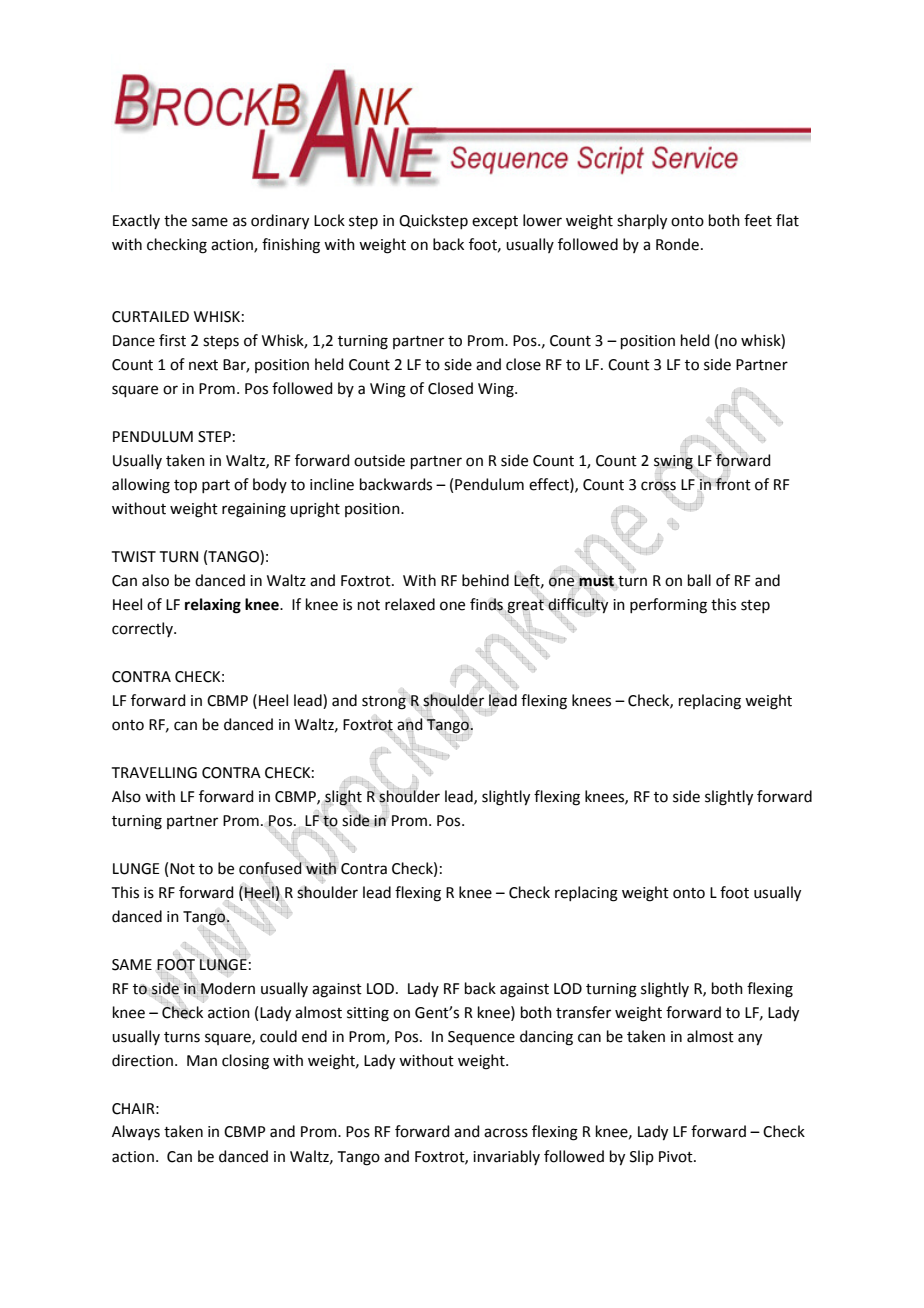 This screenshot has height=1308, width=924. I want to click on Always, so click(136, 1132).
